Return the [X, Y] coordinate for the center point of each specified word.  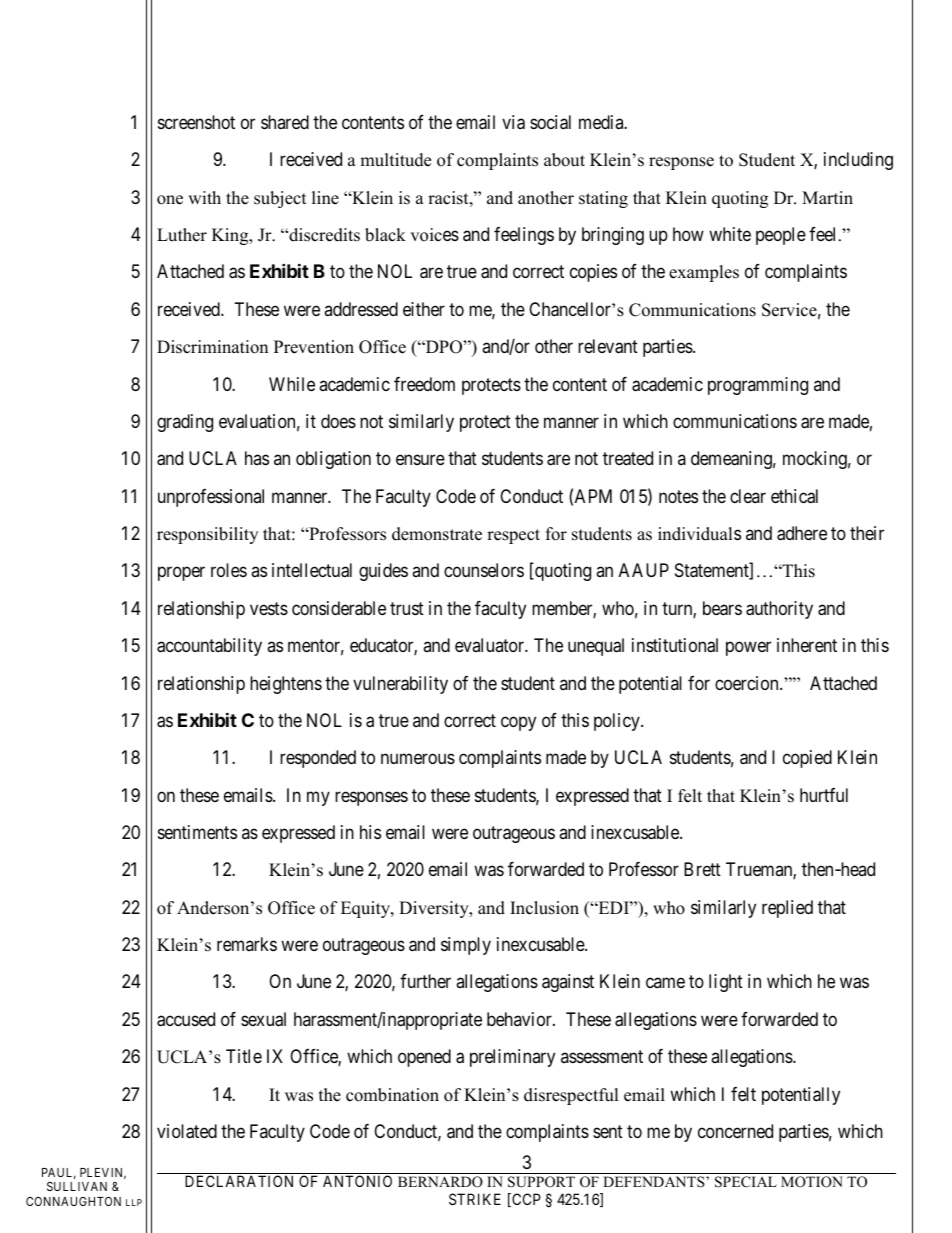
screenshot [196, 122]
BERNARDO [440, 1182]
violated [187, 1131]
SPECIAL [746, 1182]
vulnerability [400, 685]
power [748, 649]
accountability [209, 647]
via [513, 122]
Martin [827, 197]
